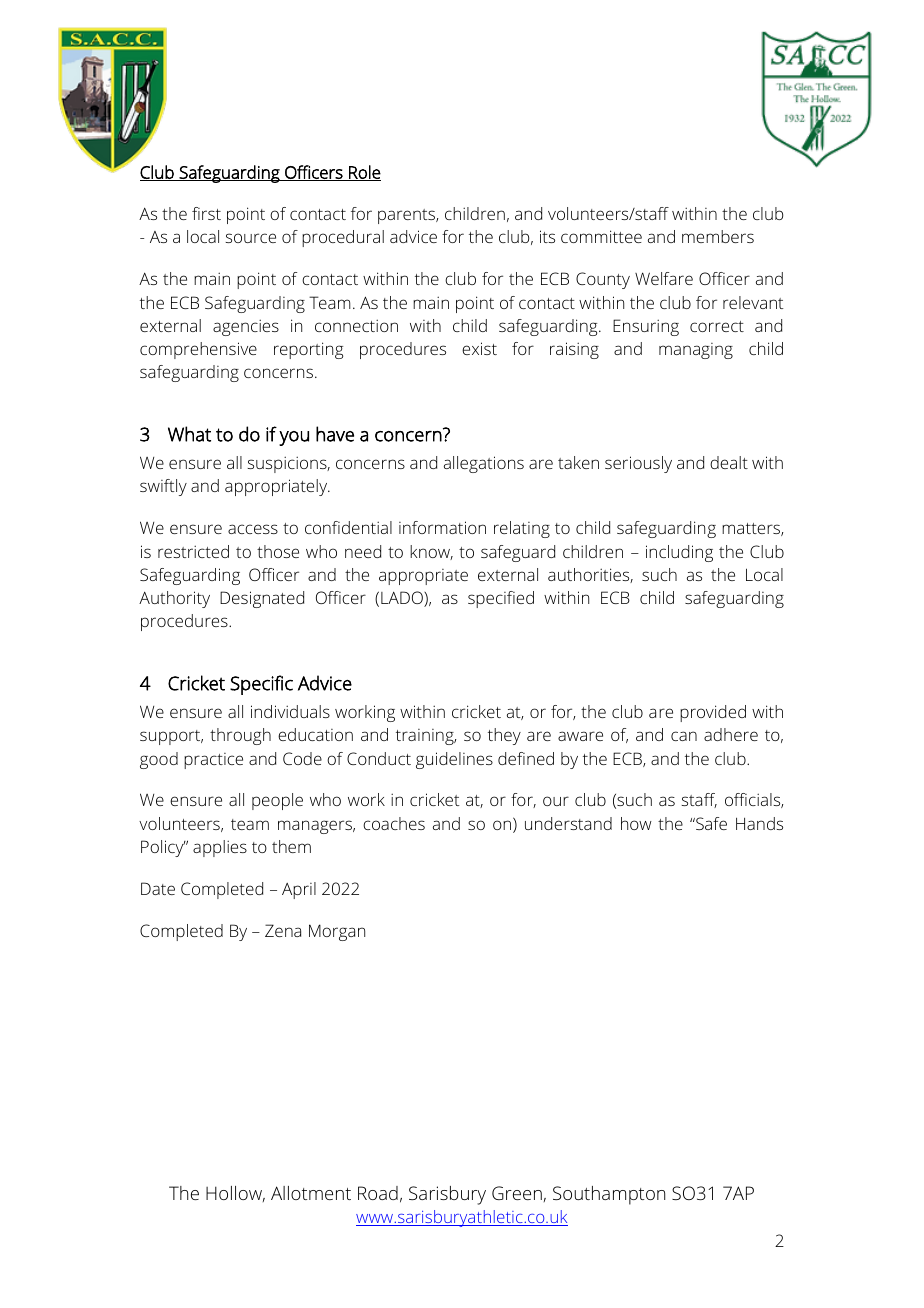 The height and width of the screenshot is (1308, 924). What do you see at coordinates (609, 1195) in the screenshot?
I see `Southampton` at bounding box center [609, 1195].
